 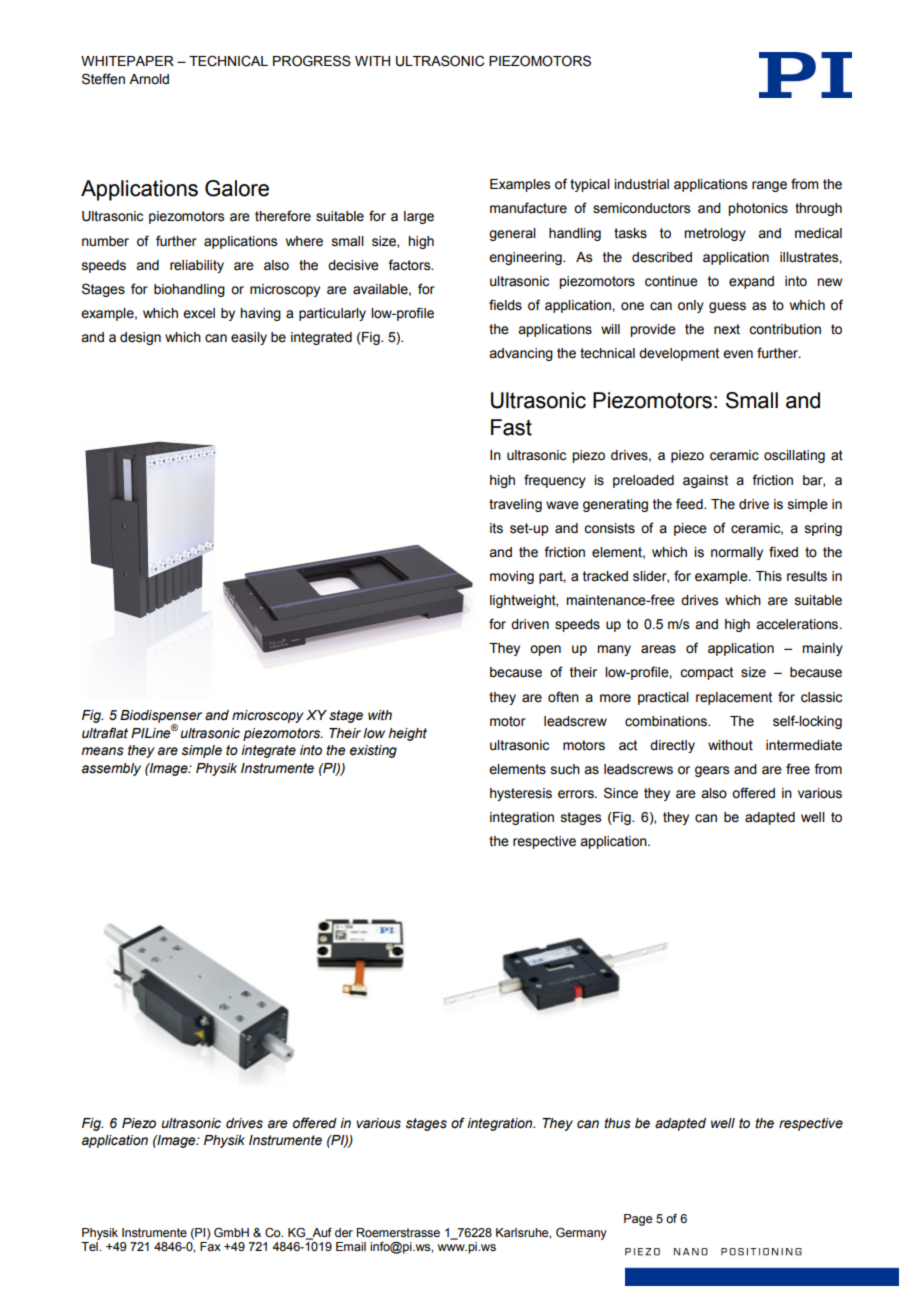 What do you see at coordinates (712, 771) in the document?
I see `gears` at bounding box center [712, 771].
